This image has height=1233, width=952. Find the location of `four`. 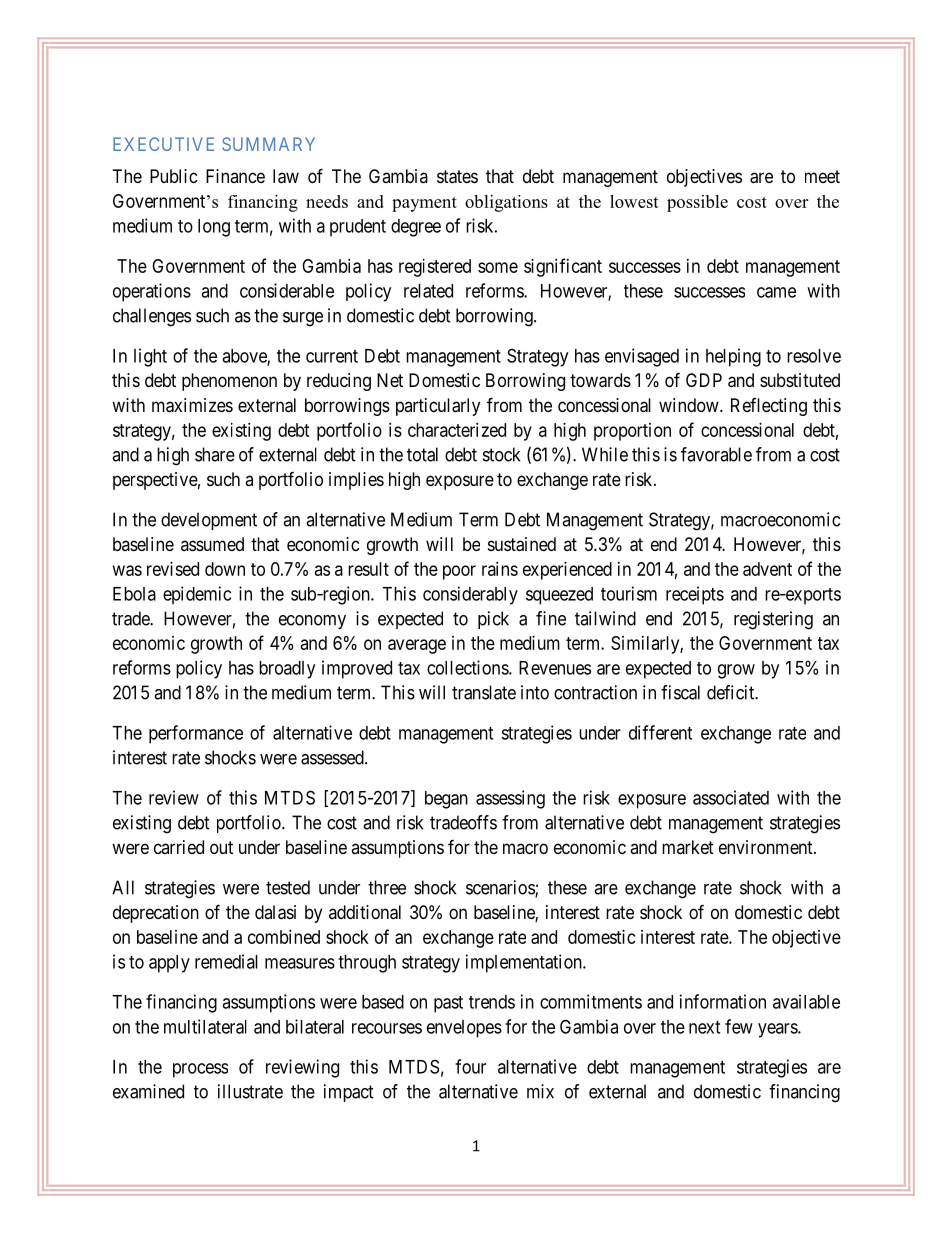

four is located at coordinates (470, 1066).
